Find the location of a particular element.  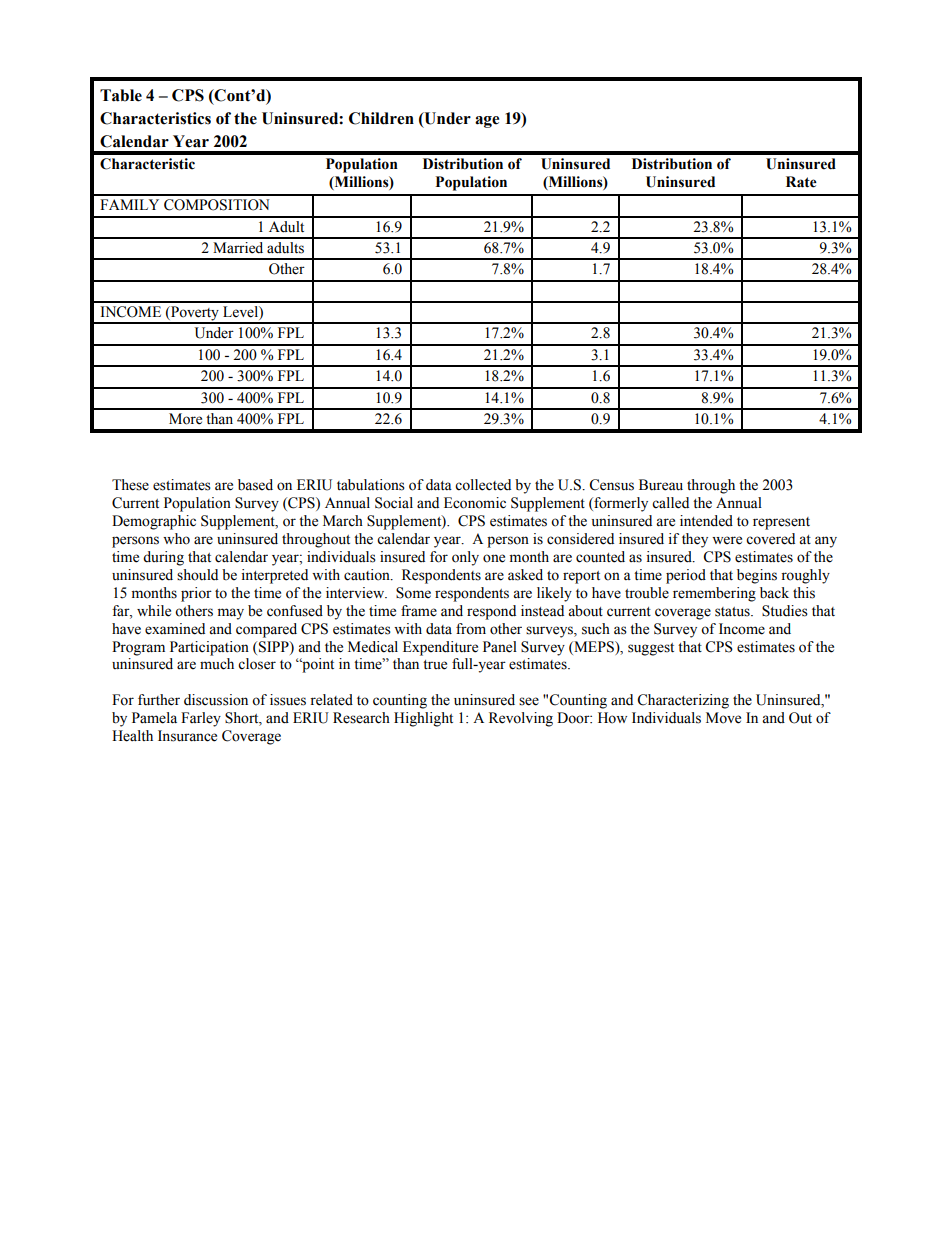

Farley is located at coordinates (201, 719).
